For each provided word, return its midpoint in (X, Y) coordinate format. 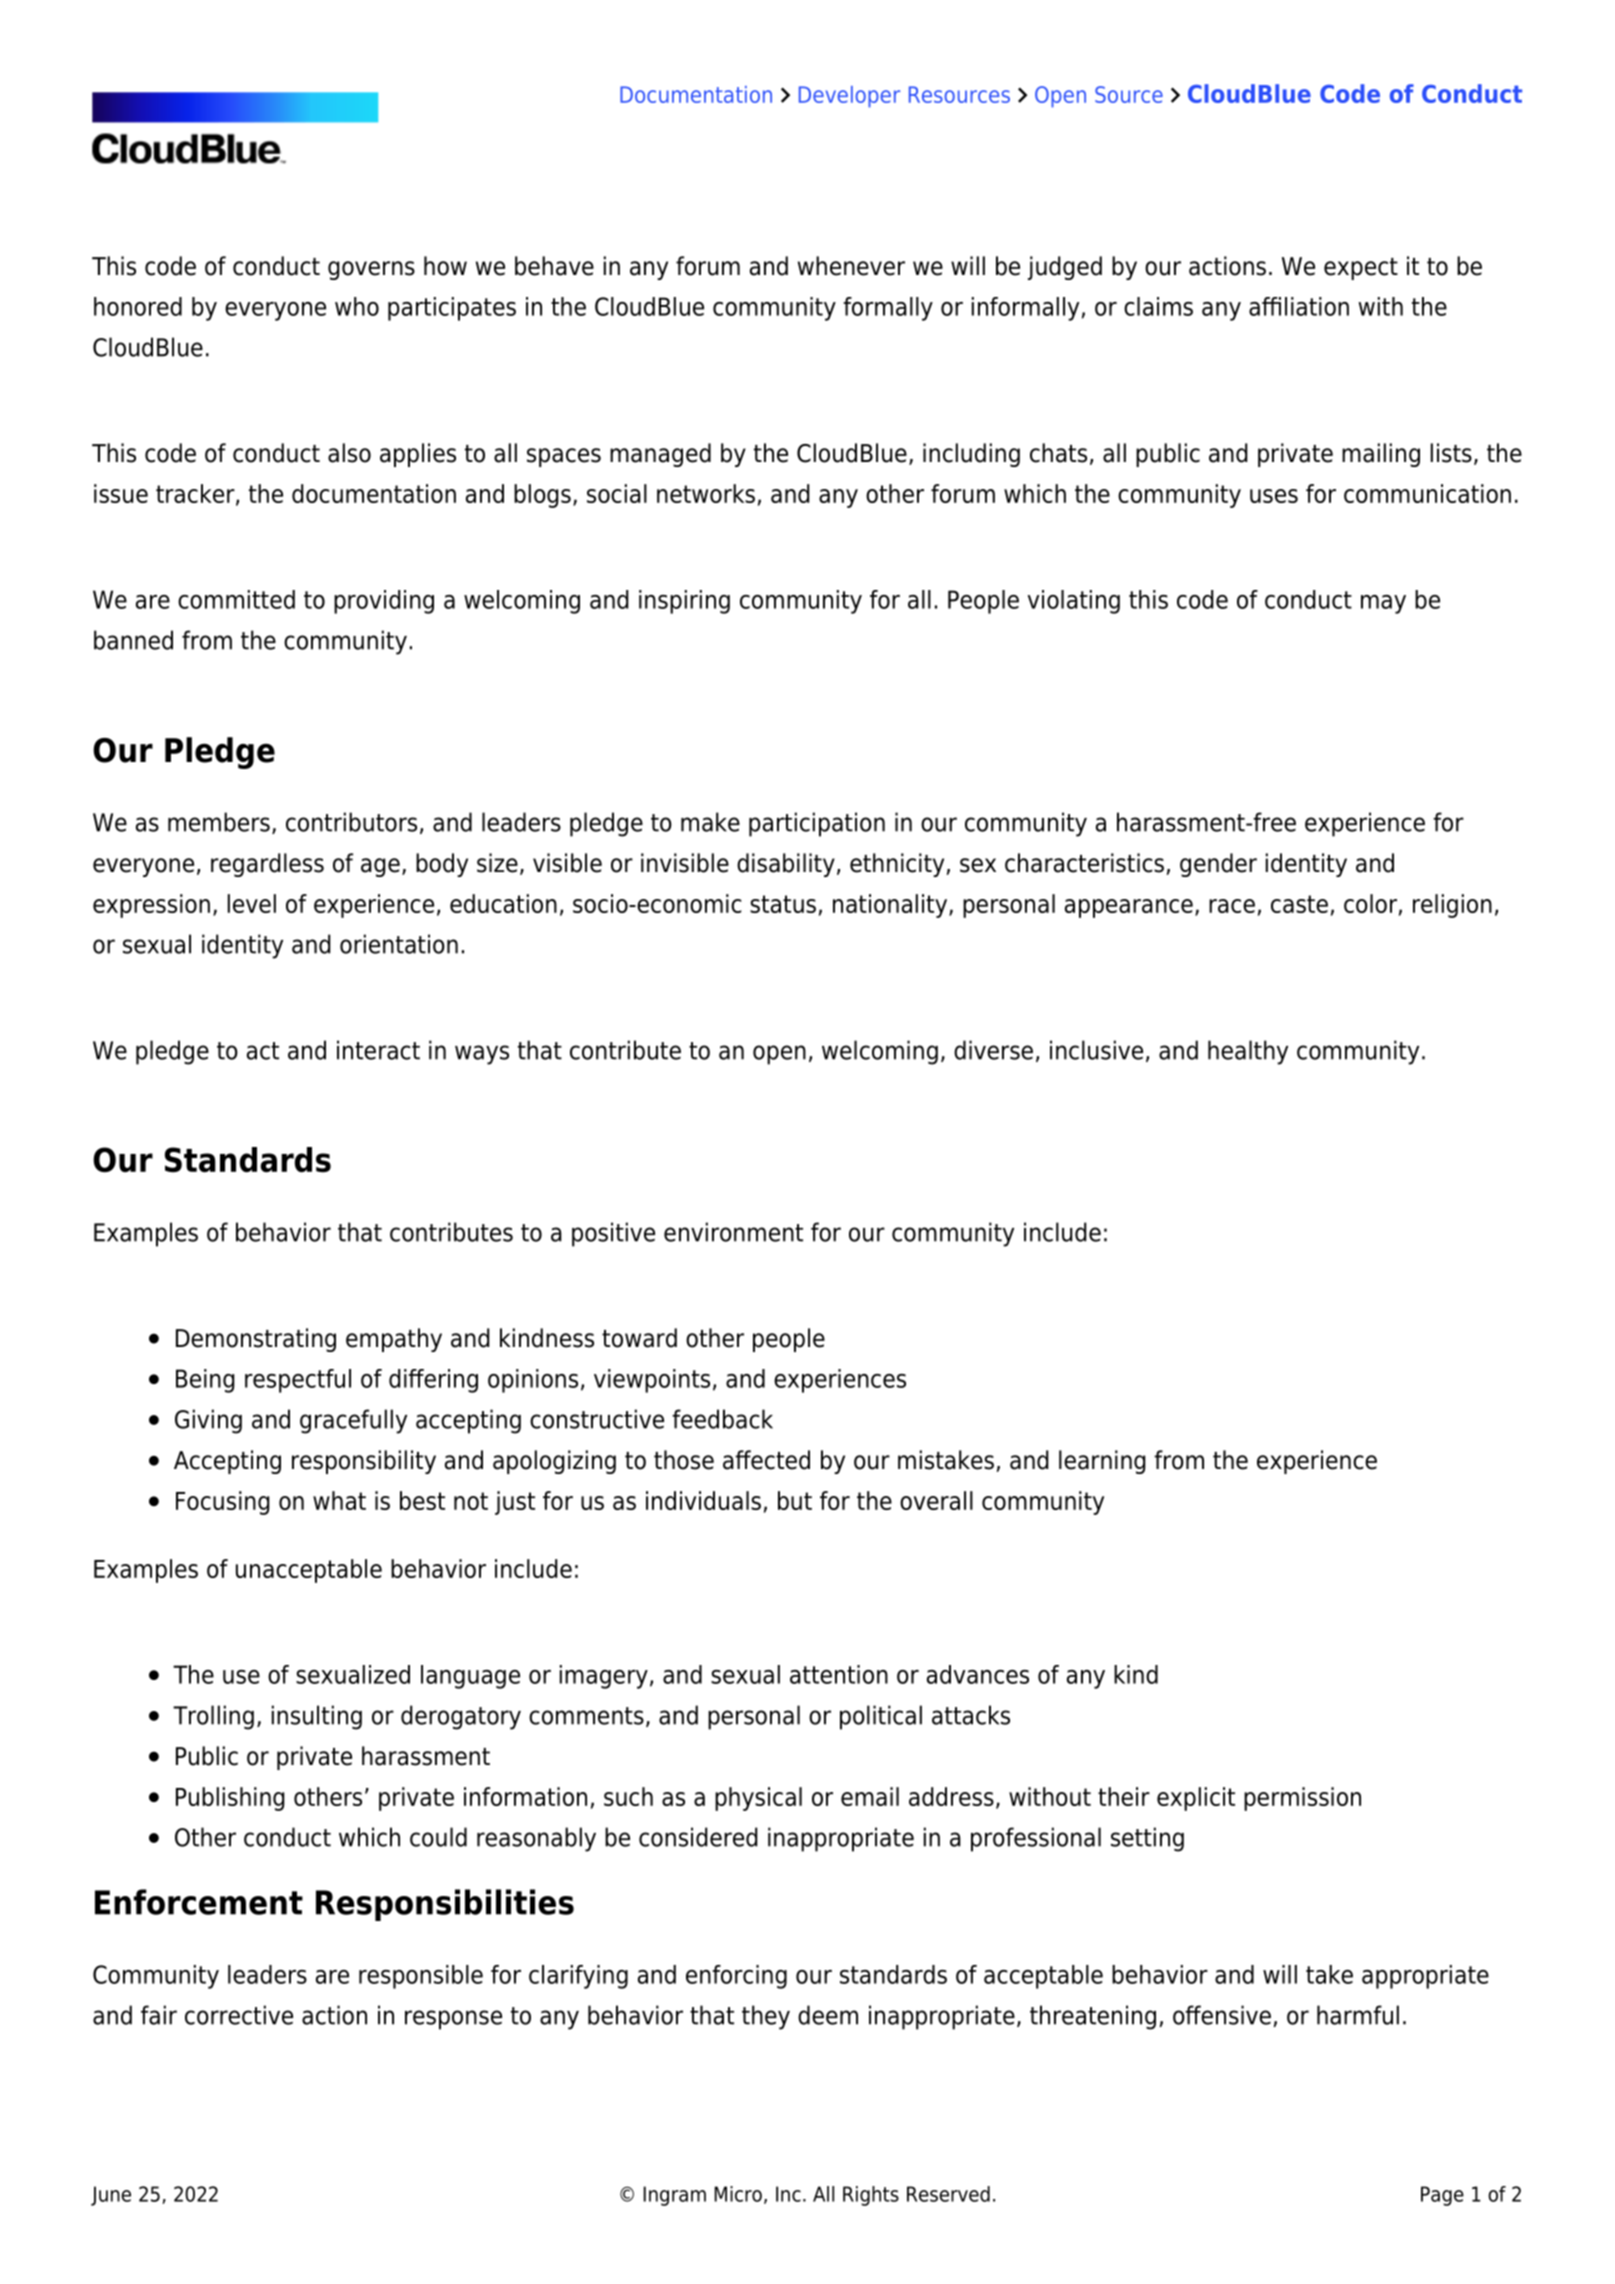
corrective (239, 2015)
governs (371, 270)
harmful (1358, 2015)
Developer (849, 97)
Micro (738, 2194)
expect (1361, 269)
